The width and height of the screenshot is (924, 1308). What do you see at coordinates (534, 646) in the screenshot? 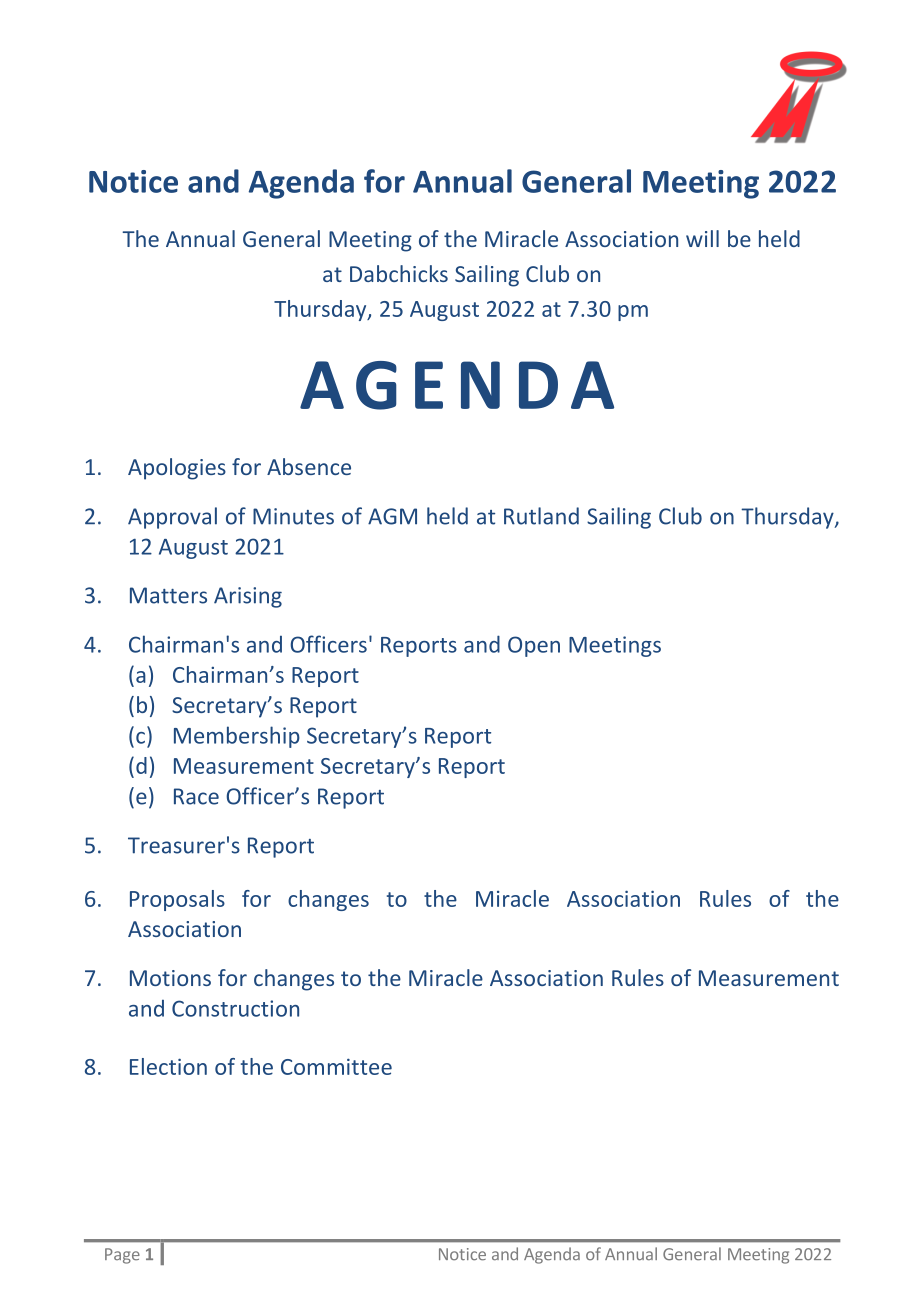
I see `Open` at bounding box center [534, 646].
